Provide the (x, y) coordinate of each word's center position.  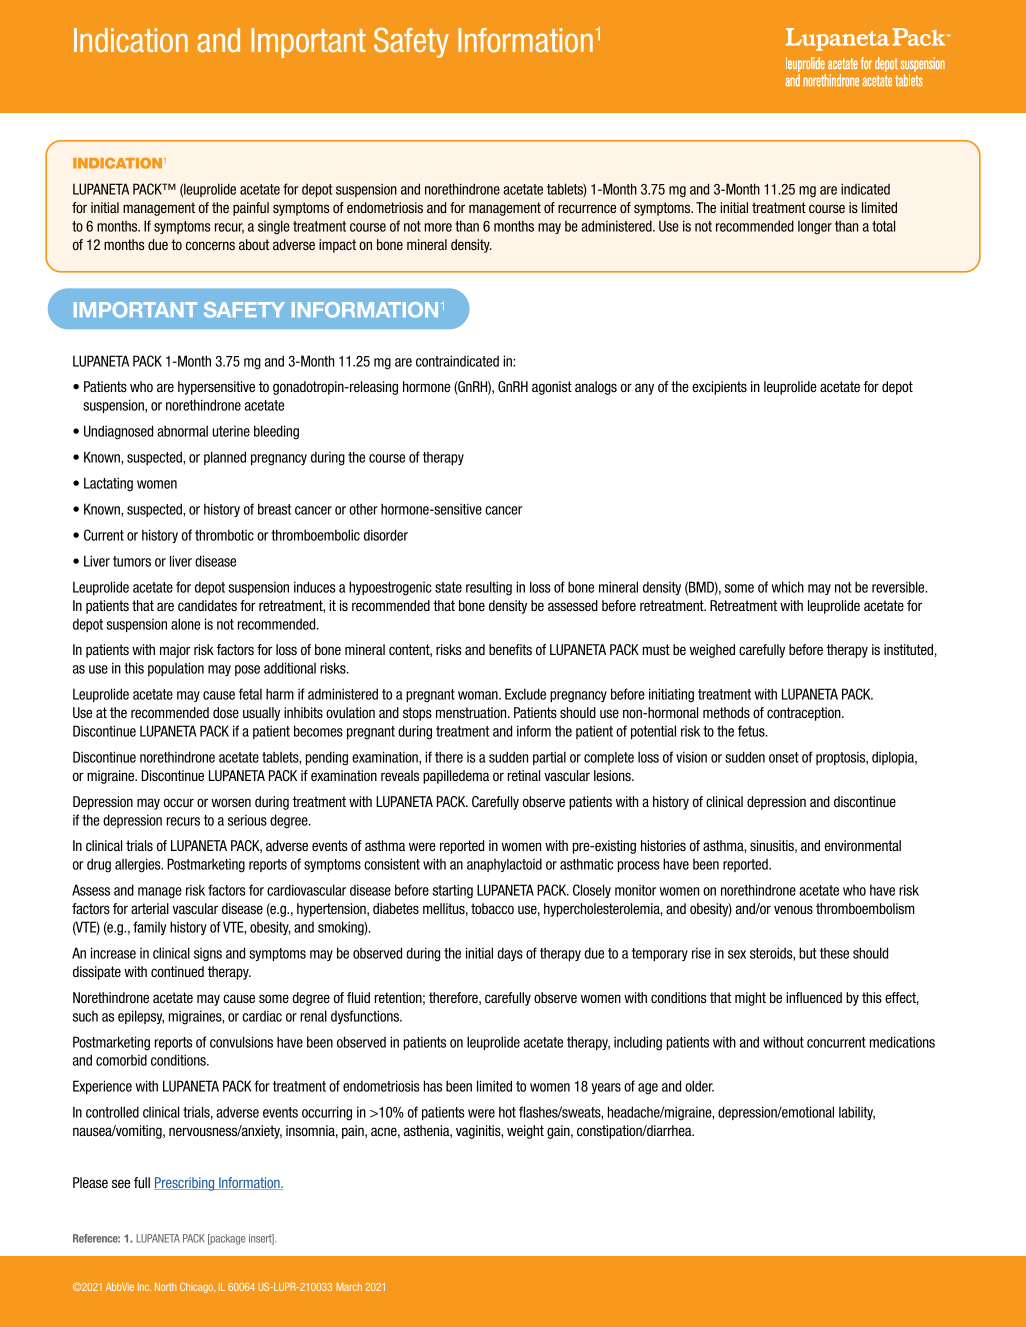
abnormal (182, 431)
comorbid (121, 1060)
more (438, 227)
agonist (552, 388)
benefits (510, 649)
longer (815, 228)
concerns (210, 245)
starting (452, 891)
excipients (719, 388)
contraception (805, 714)
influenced (814, 997)
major (175, 651)
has (433, 1086)
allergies (139, 865)
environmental (863, 845)
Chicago (197, 1287)
